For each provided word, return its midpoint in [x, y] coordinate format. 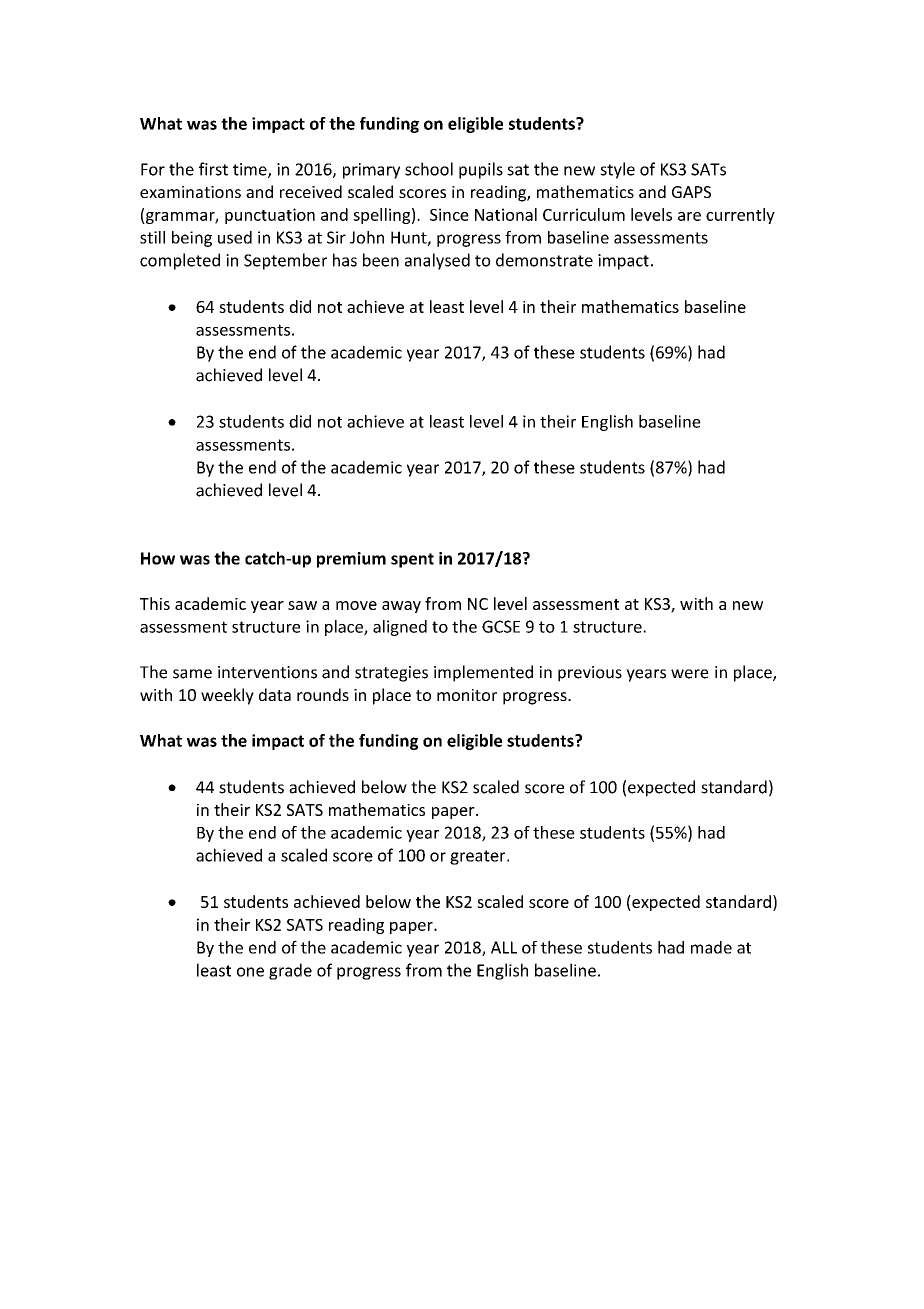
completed [180, 261]
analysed [437, 261]
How [158, 558]
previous [590, 674]
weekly [227, 696]
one [250, 972]
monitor [467, 695]
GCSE [501, 626]
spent [412, 560]
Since [449, 214]
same [192, 674]
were [690, 674]
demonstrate [544, 260]
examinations [190, 192]
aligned [400, 628]
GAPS [691, 192]
